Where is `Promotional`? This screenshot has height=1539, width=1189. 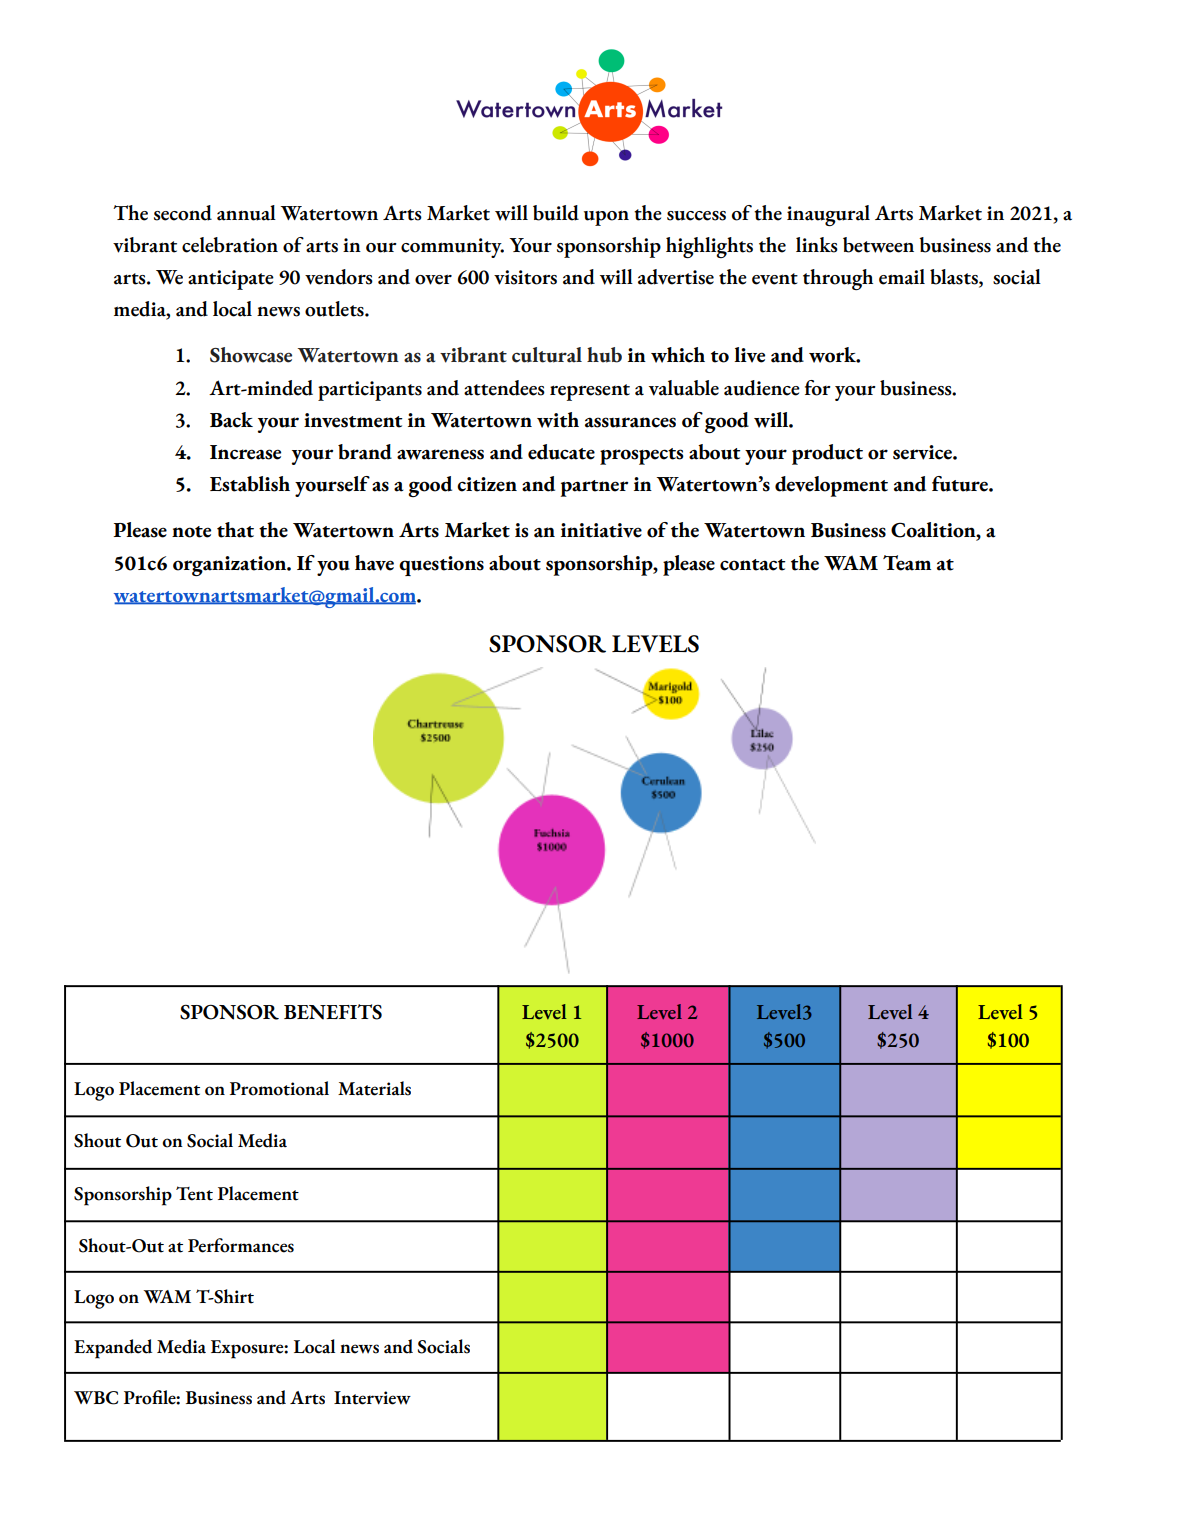 Promotional is located at coordinates (279, 1088).
